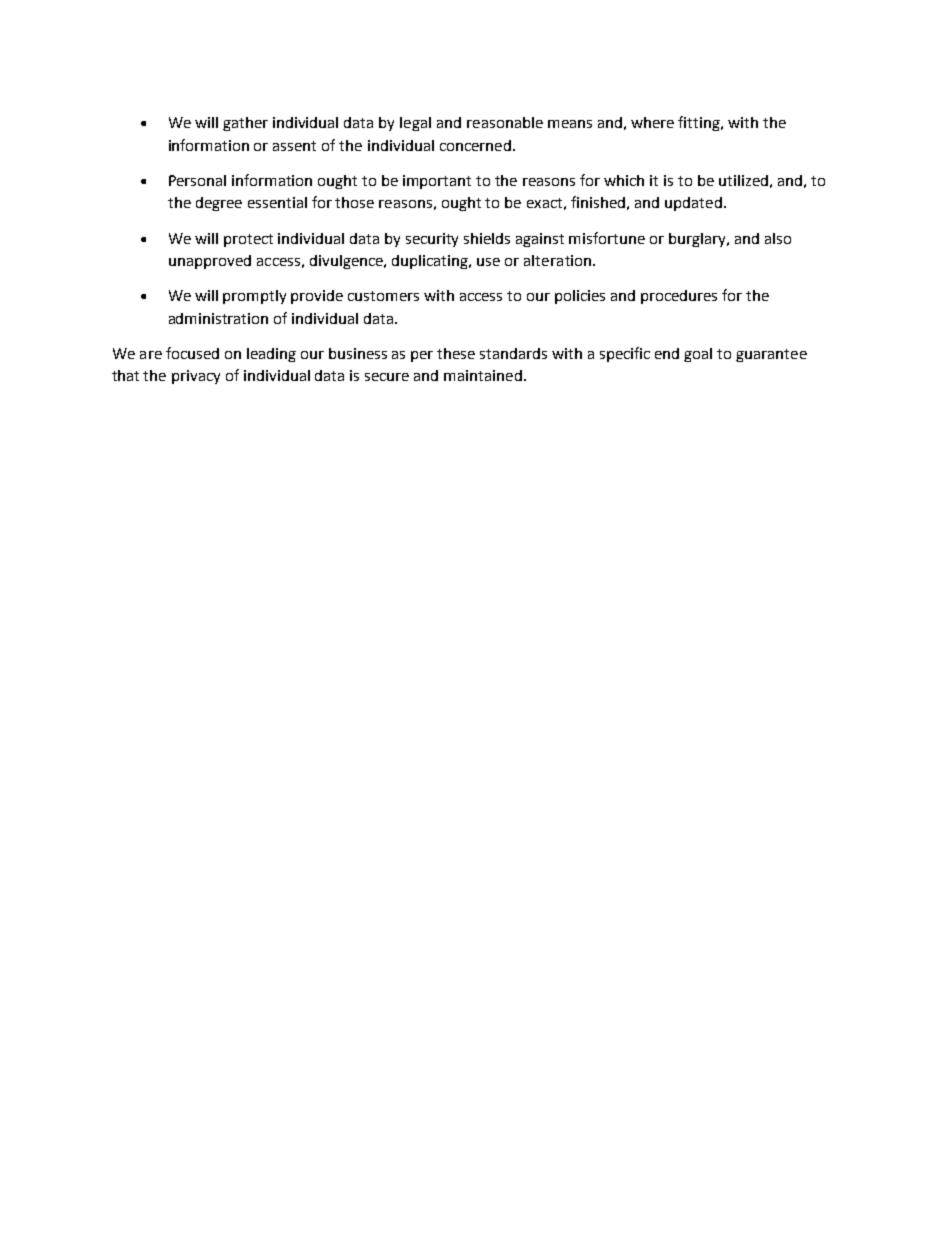 This screenshot has width=952, height=1233. I want to click on legal, so click(415, 124).
